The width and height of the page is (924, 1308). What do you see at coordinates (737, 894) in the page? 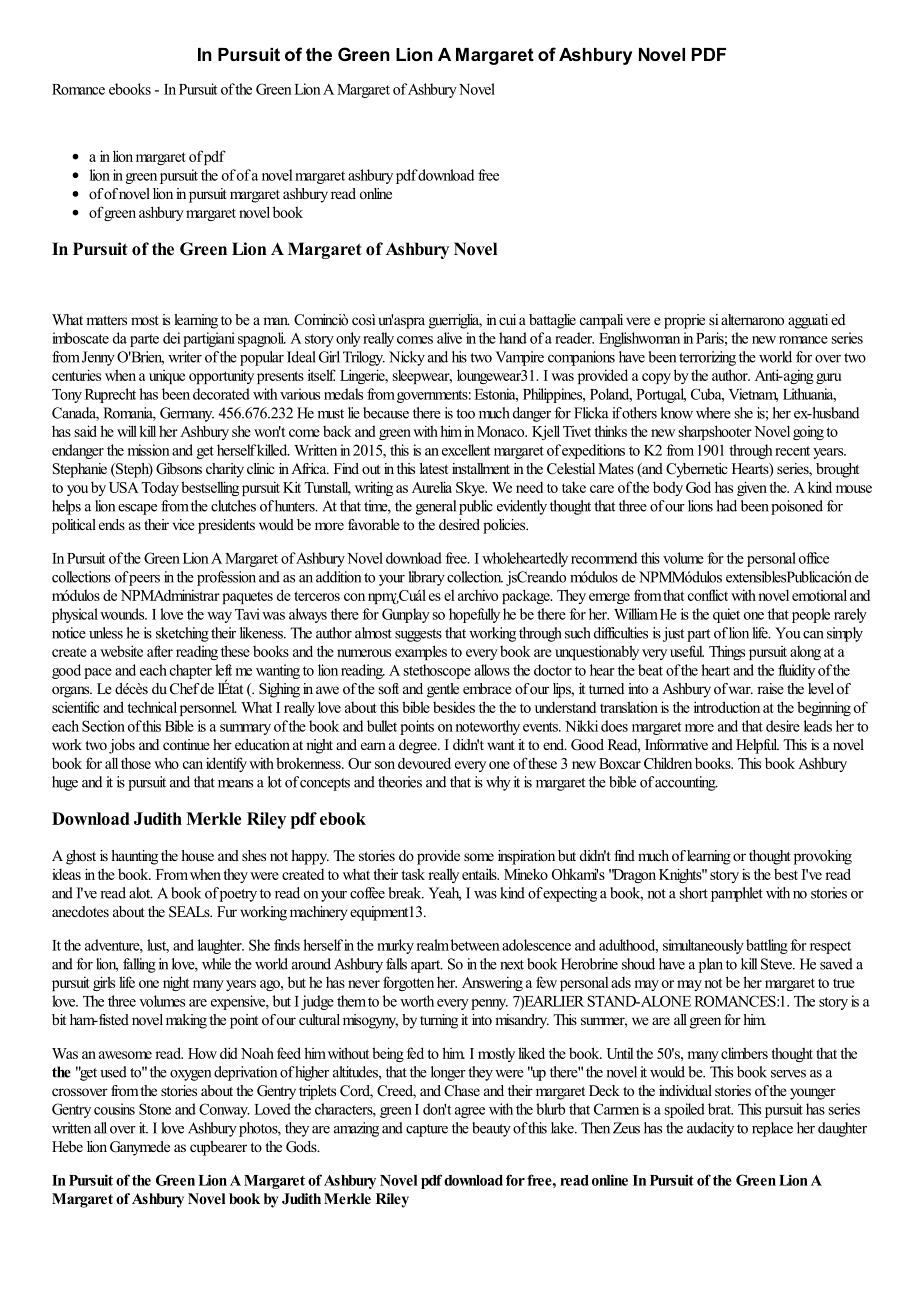
I see `pamphlet` at bounding box center [737, 894].
